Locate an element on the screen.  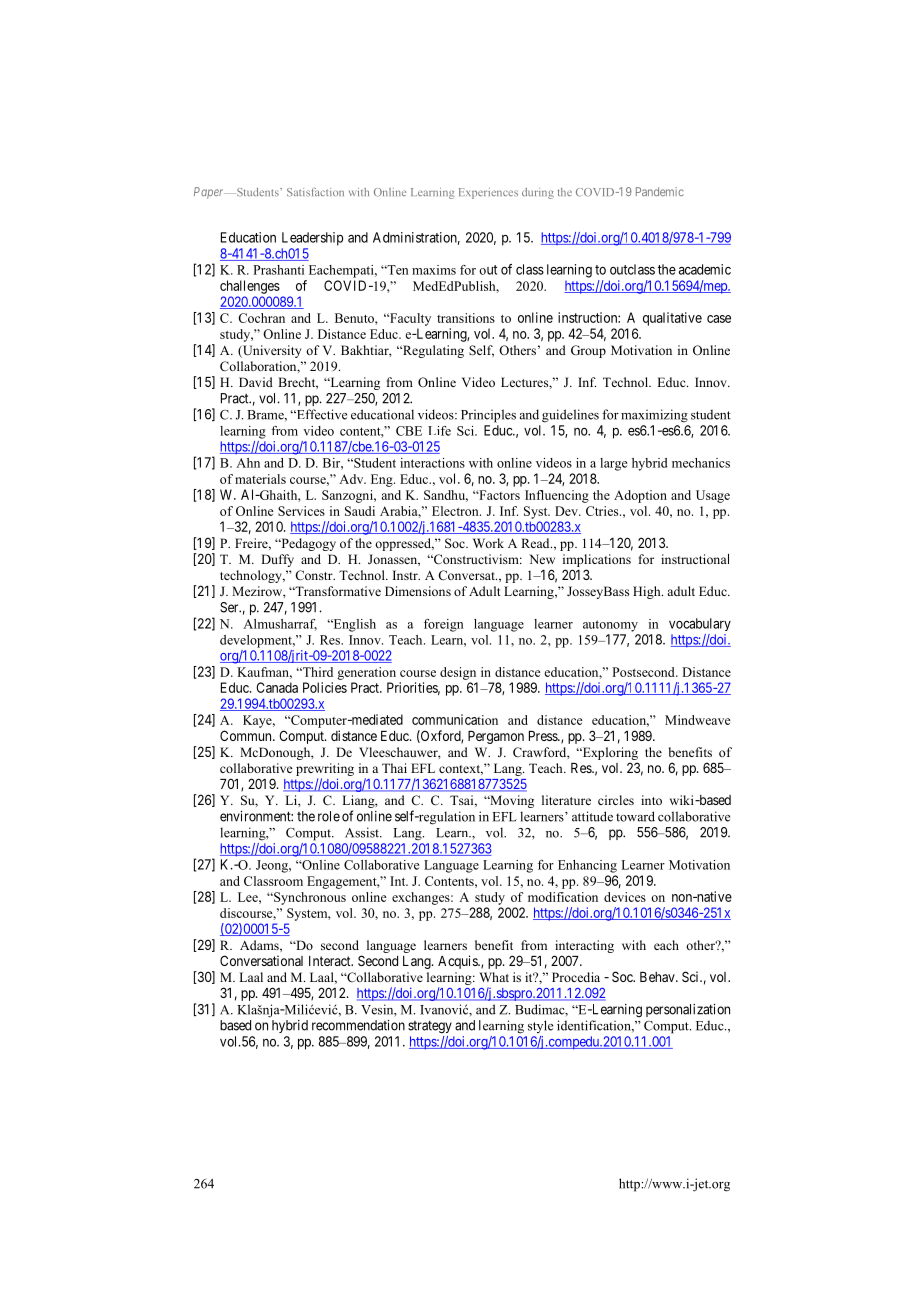
Experiences is located at coordinates (488, 193).
